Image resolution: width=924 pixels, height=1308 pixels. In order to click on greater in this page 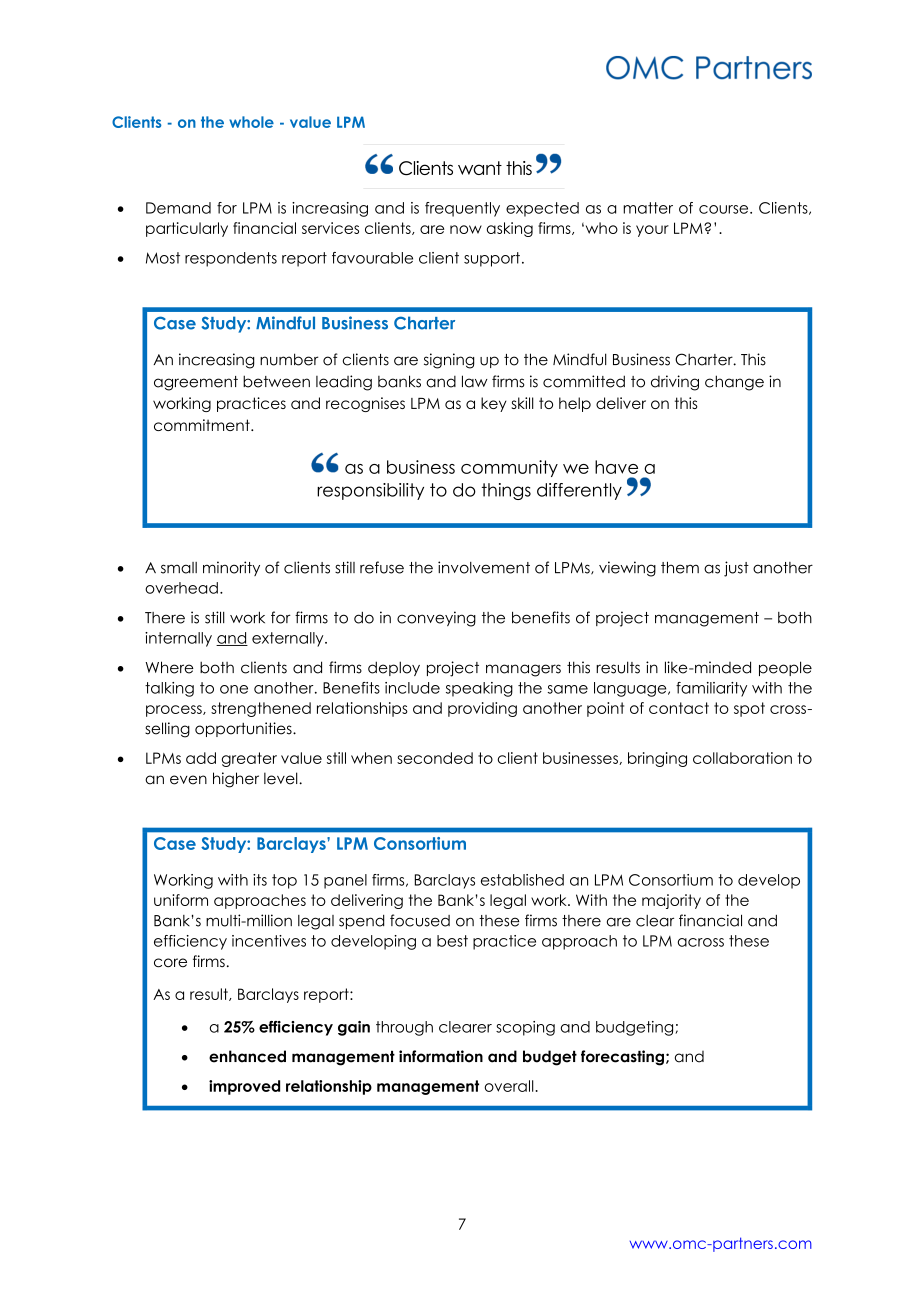, I will do `click(249, 759)`.
